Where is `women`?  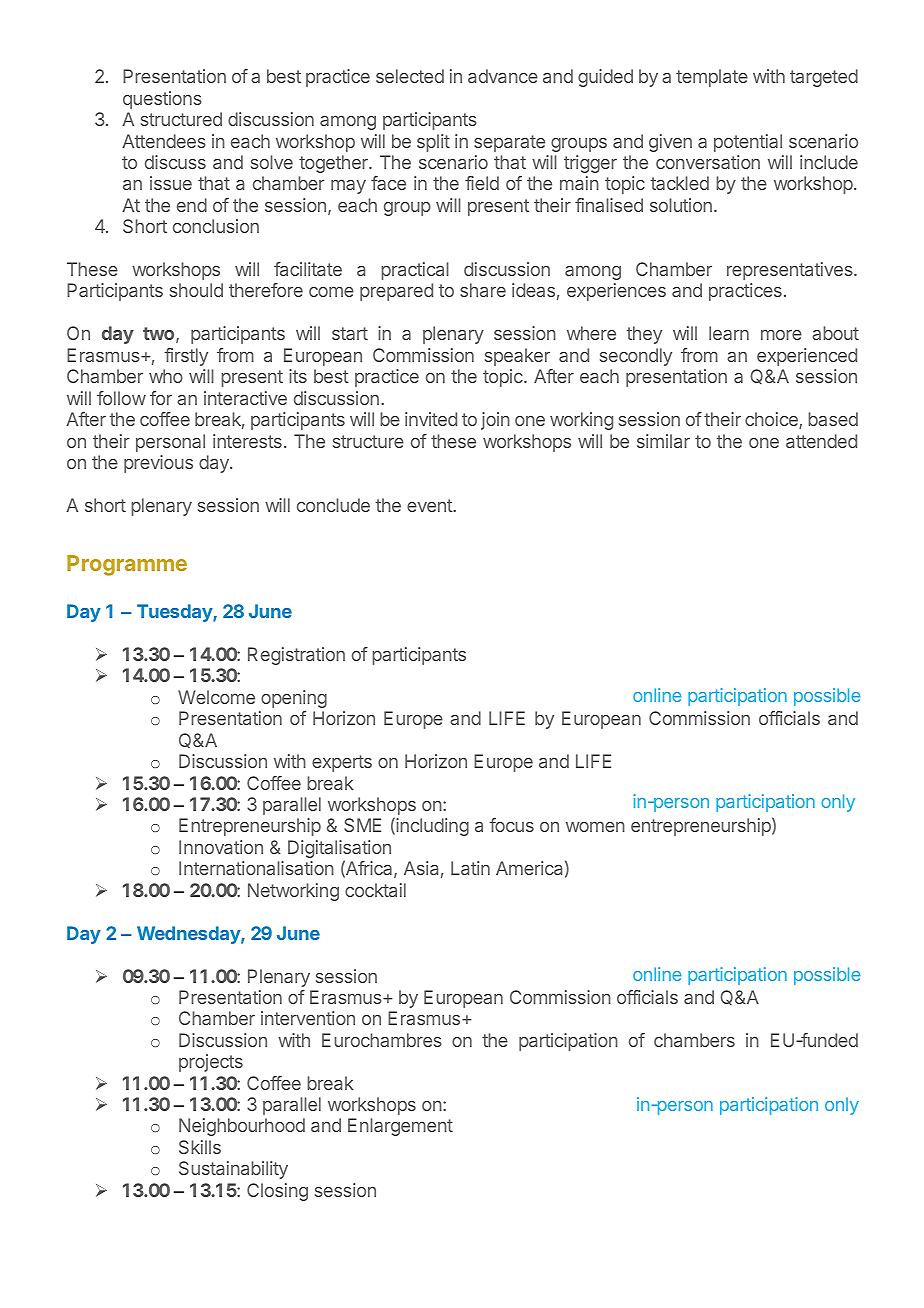 women is located at coordinates (595, 826).
